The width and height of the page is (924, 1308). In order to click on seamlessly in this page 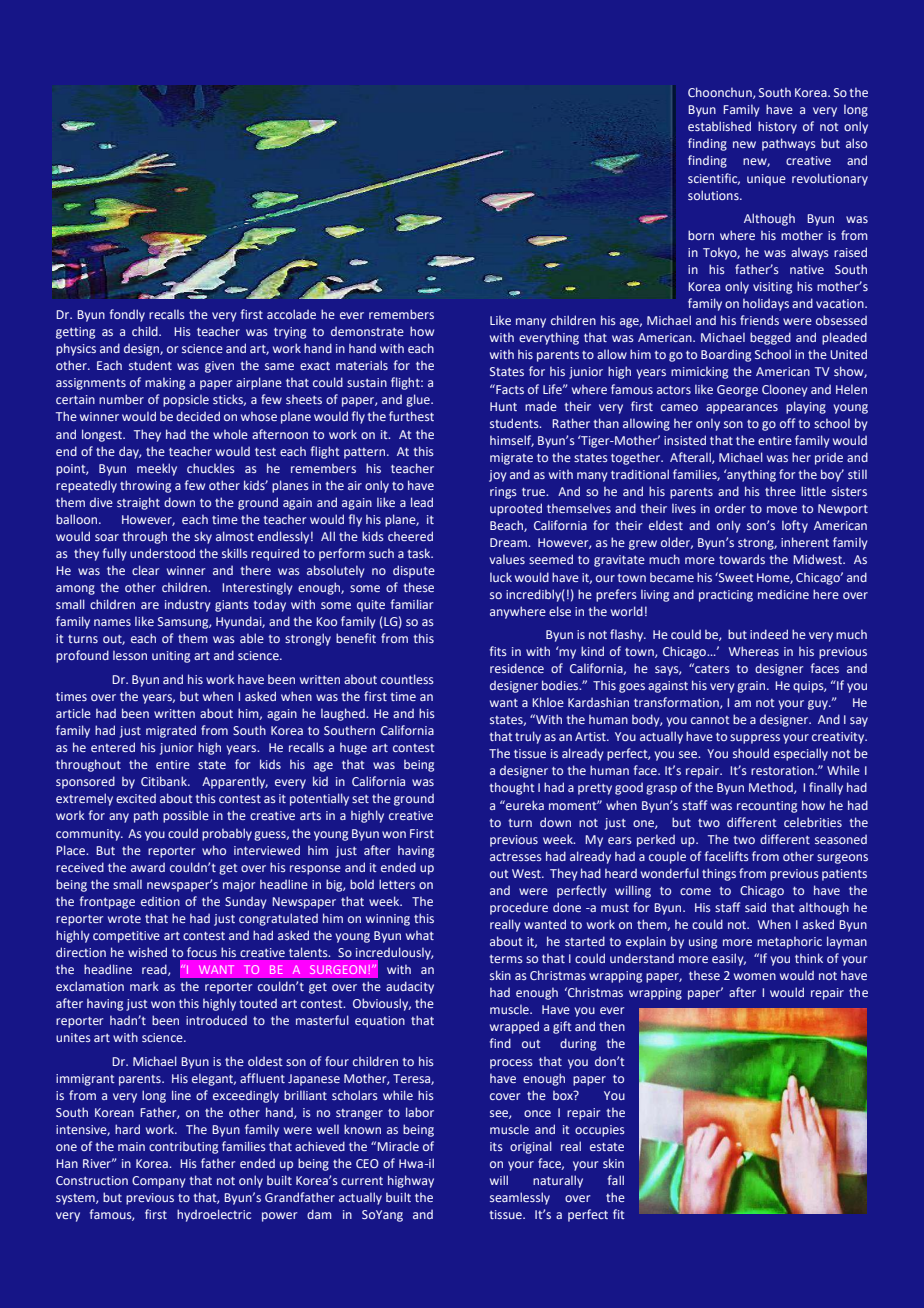, I will do `click(520, 1198)`.
